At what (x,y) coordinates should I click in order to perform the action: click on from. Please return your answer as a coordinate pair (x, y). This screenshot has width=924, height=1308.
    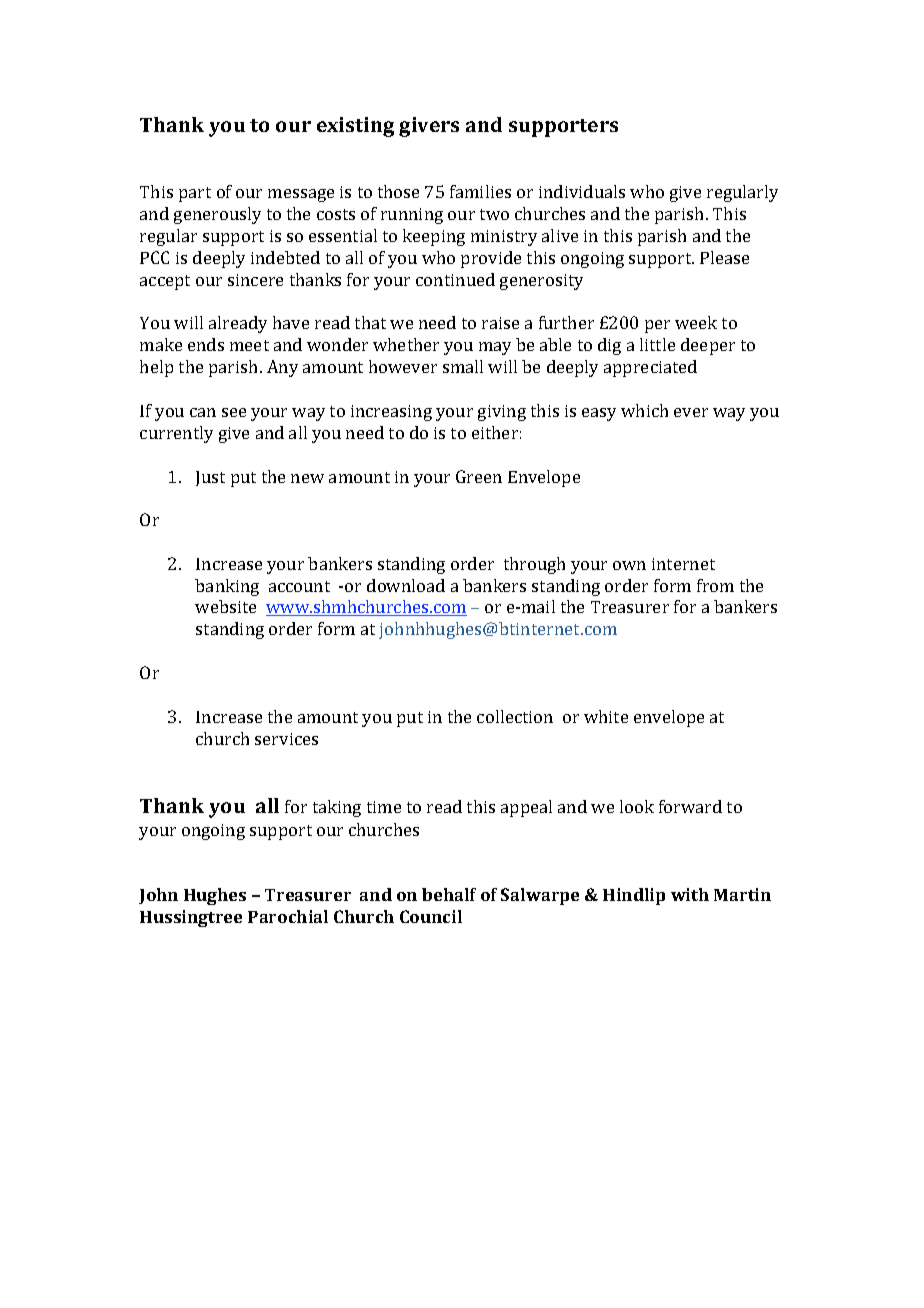
    Looking at the image, I should click on (715, 585).
